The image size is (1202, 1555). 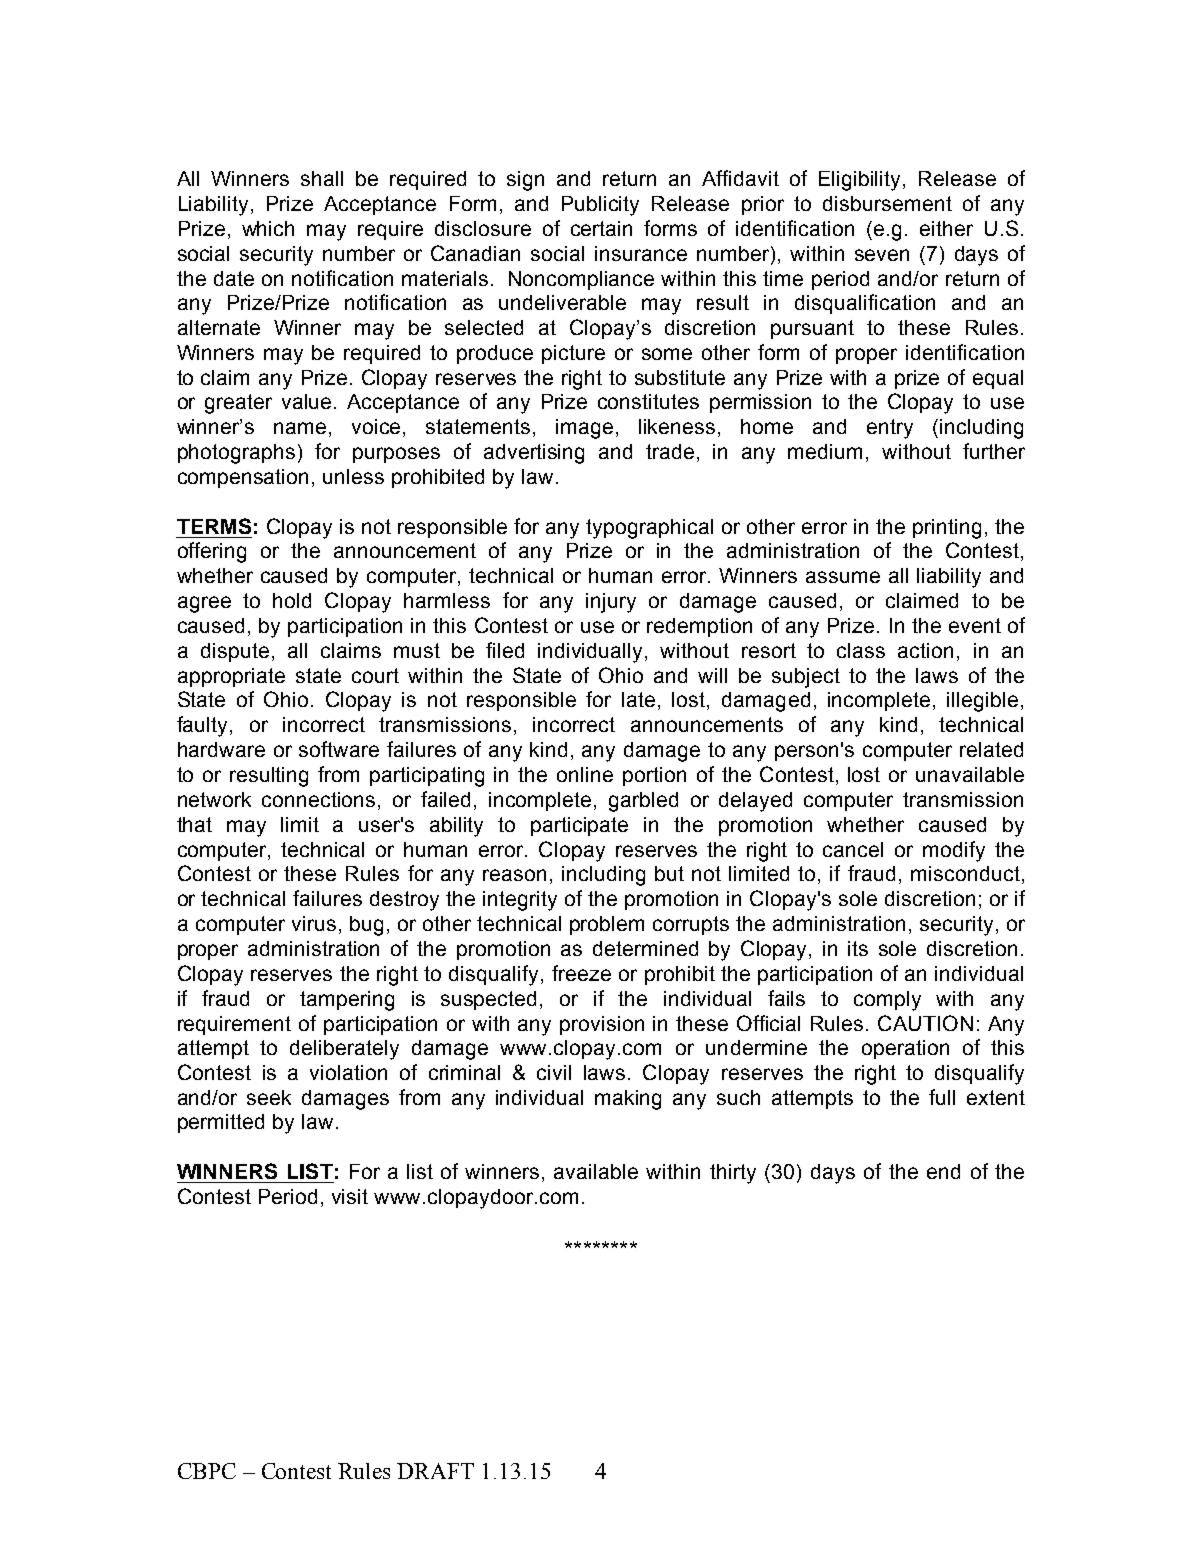 What do you see at coordinates (320, 799) in the screenshot?
I see `connections` at bounding box center [320, 799].
